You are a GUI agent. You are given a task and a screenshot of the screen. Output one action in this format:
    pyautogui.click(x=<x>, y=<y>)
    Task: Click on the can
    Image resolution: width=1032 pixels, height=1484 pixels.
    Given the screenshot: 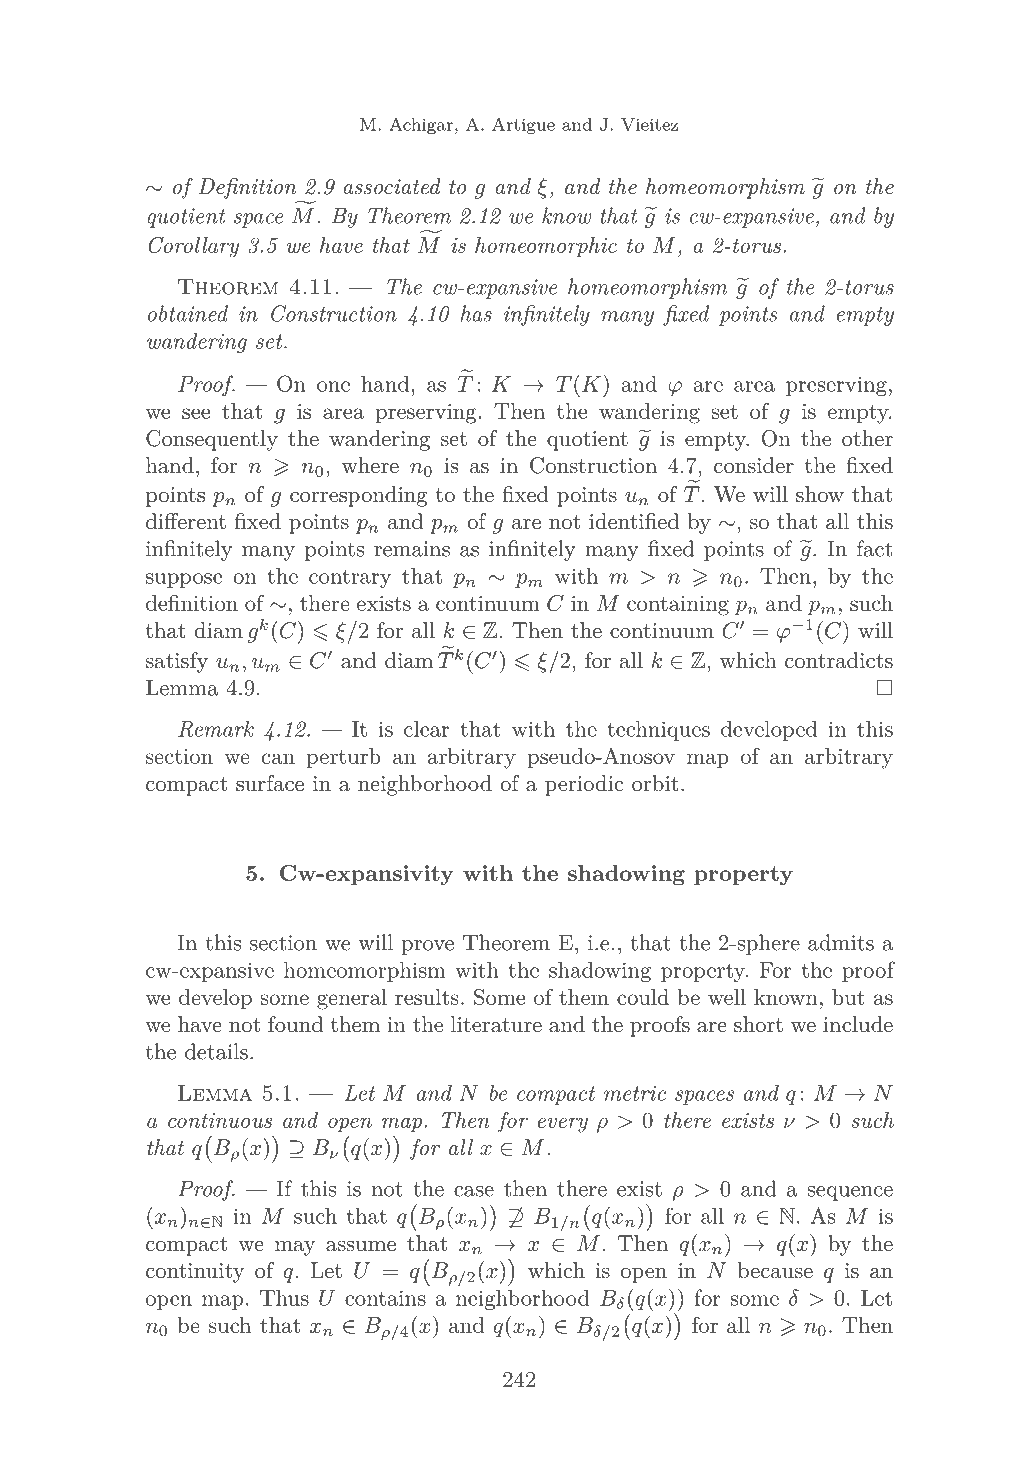 What is the action you would take?
    pyautogui.click(x=278, y=758)
